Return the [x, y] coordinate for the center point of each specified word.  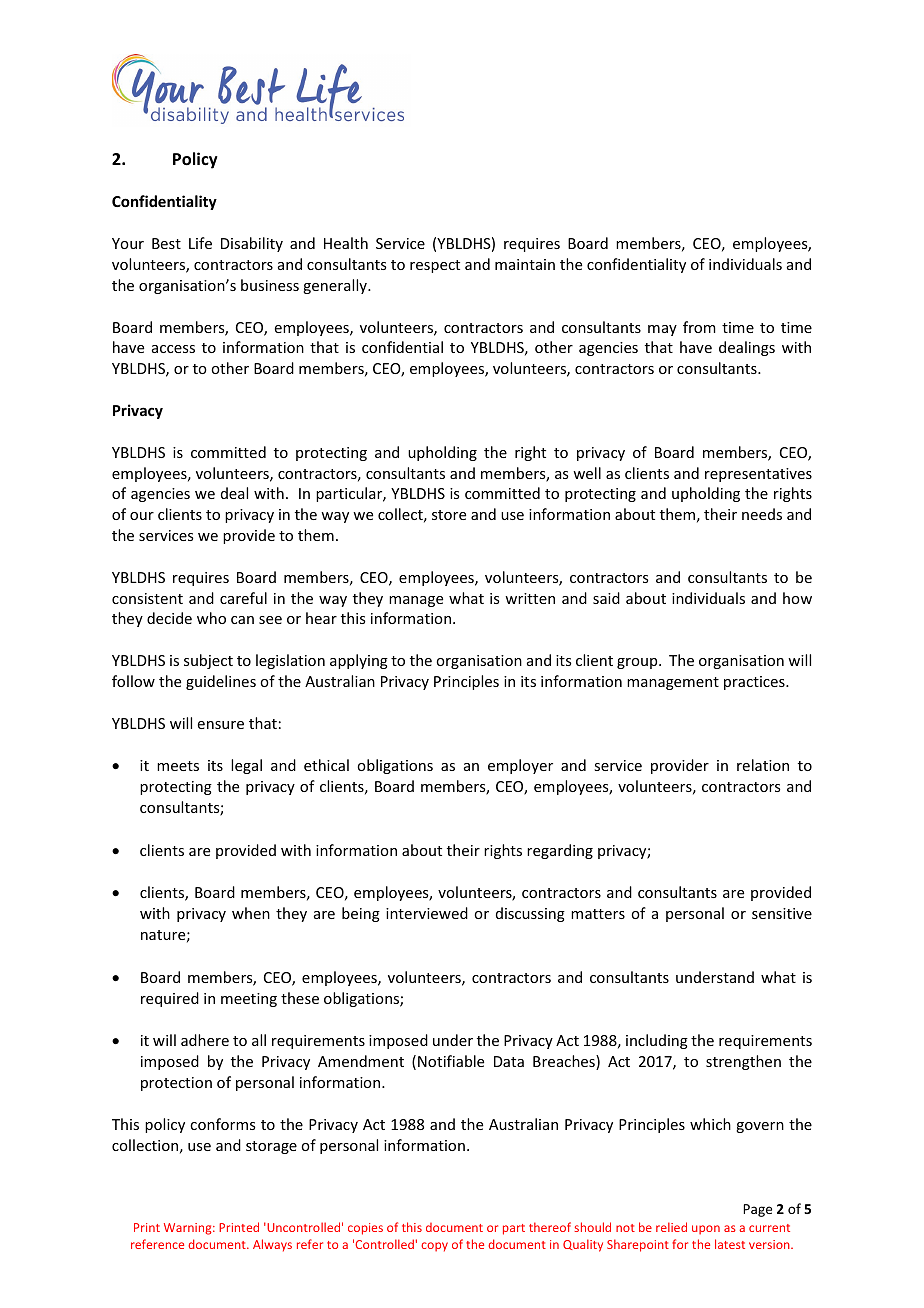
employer [520, 766]
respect [435, 266]
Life [200, 243]
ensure [221, 725]
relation [763, 765]
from [699, 327]
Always [272, 1245]
